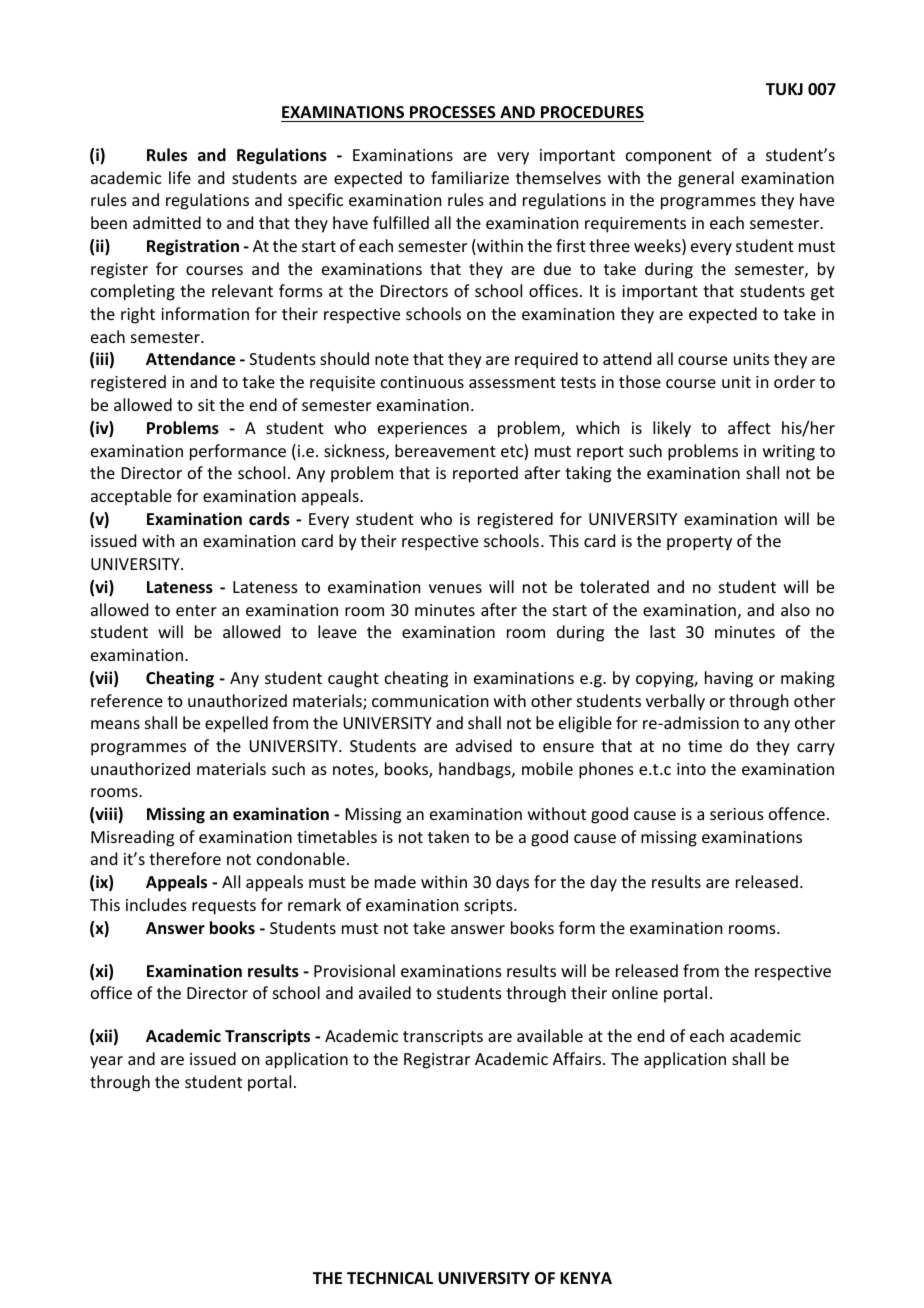  Describe the element at coordinates (138, 315) in the page. I see `right` at that location.
